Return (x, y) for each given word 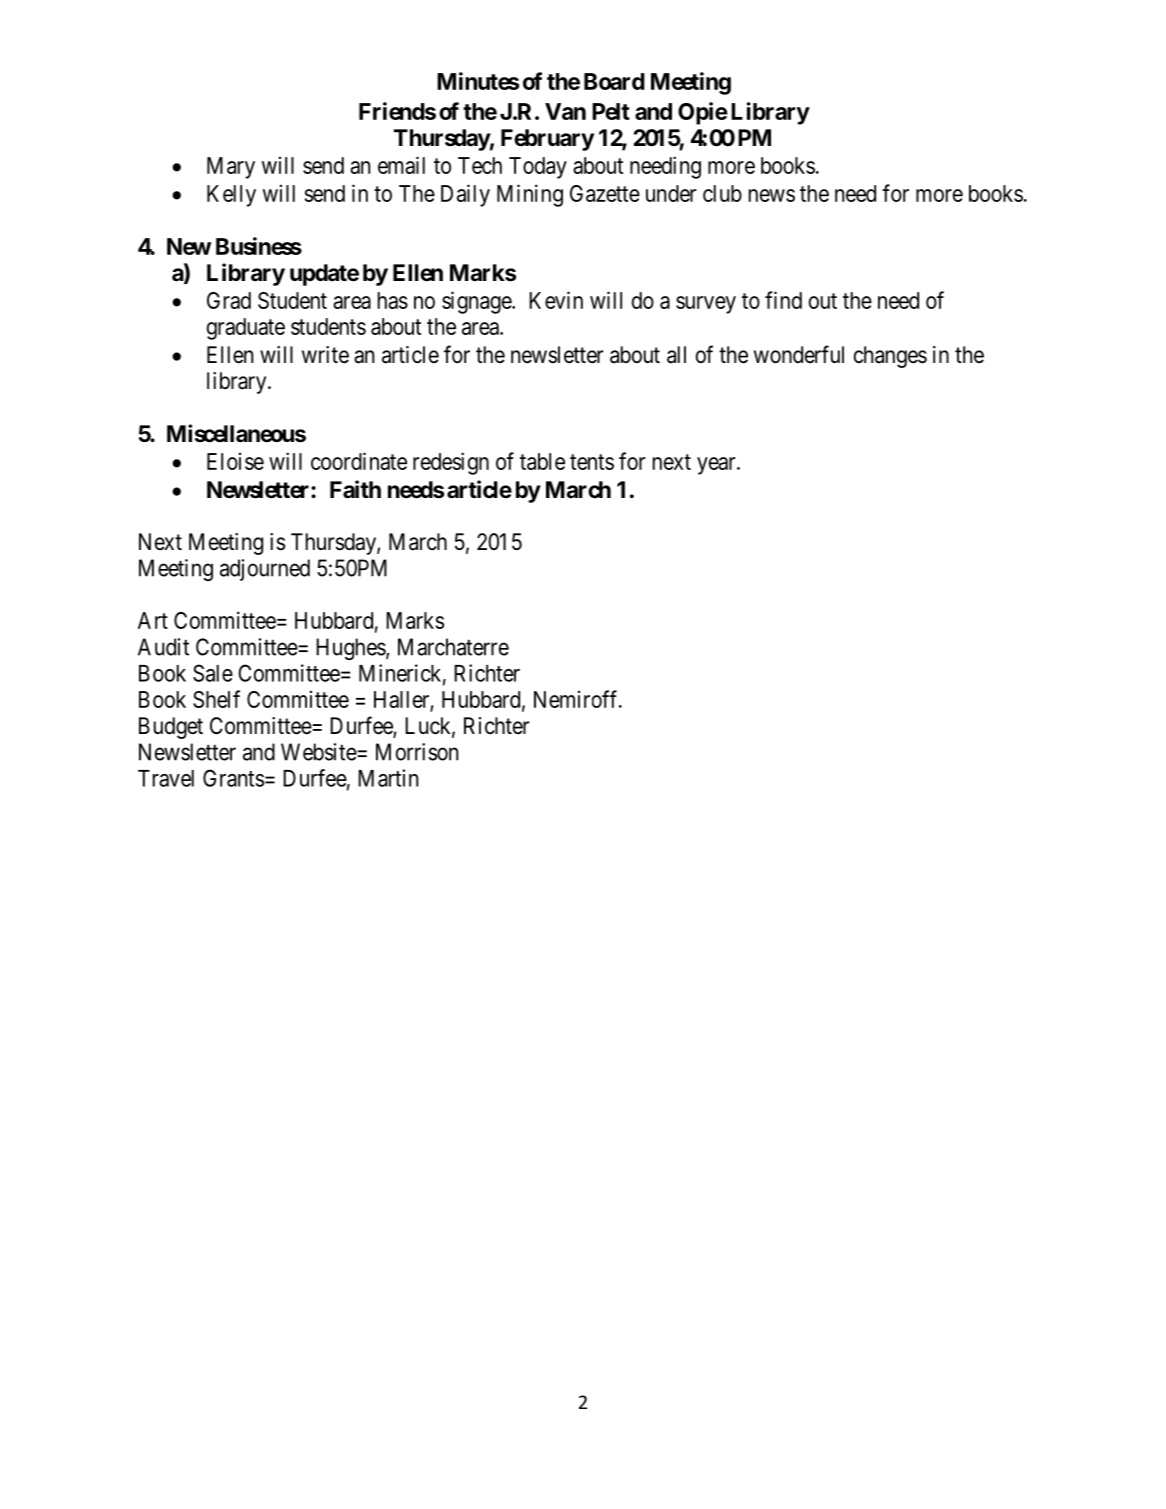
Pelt (611, 111)
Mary (231, 168)
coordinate (359, 461)
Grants (233, 778)
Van (565, 111)
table (542, 461)
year (717, 466)
